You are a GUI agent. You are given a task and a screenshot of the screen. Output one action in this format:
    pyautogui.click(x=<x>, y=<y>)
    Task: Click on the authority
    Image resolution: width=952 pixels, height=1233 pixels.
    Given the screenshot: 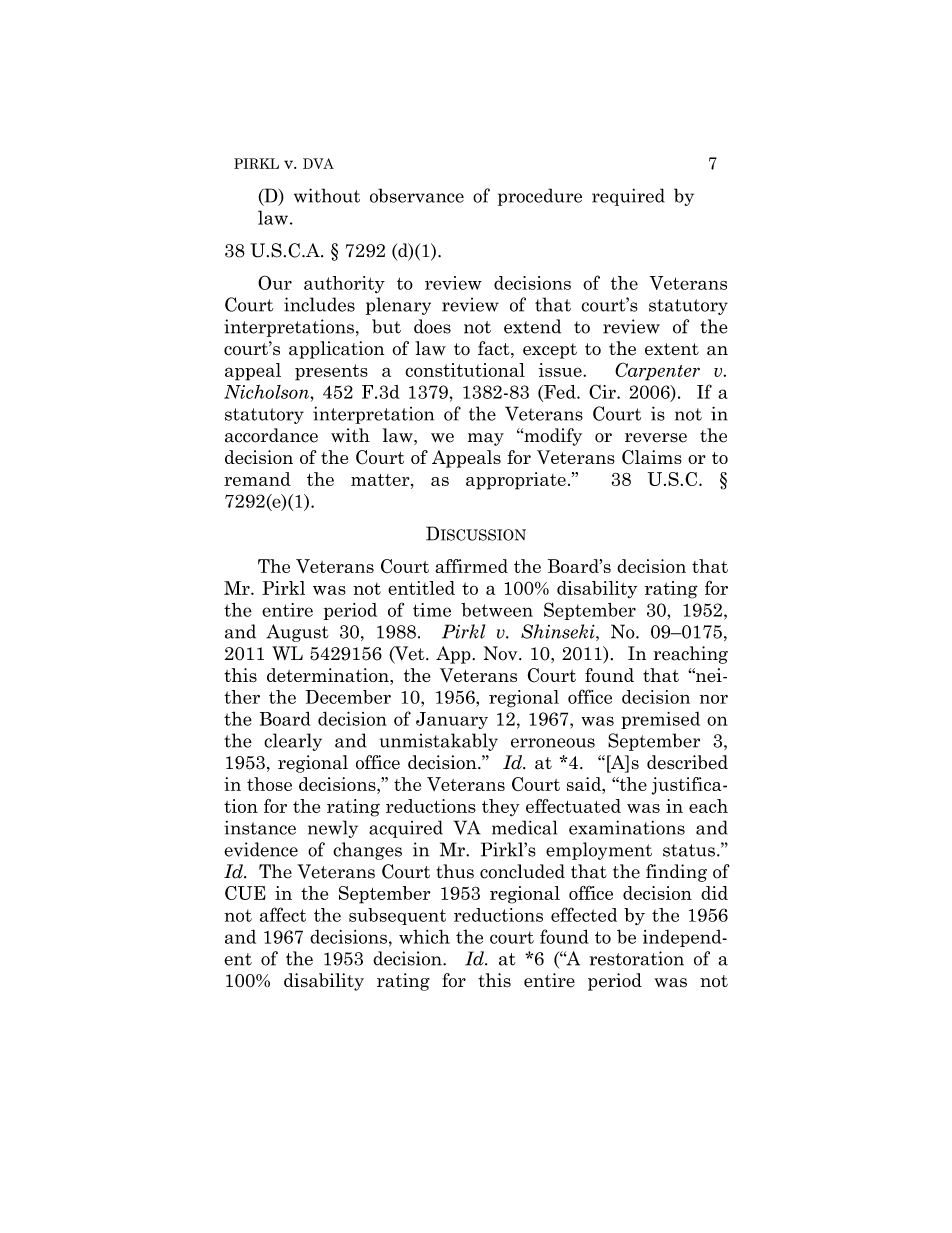 What is the action you would take?
    pyautogui.click(x=344, y=285)
